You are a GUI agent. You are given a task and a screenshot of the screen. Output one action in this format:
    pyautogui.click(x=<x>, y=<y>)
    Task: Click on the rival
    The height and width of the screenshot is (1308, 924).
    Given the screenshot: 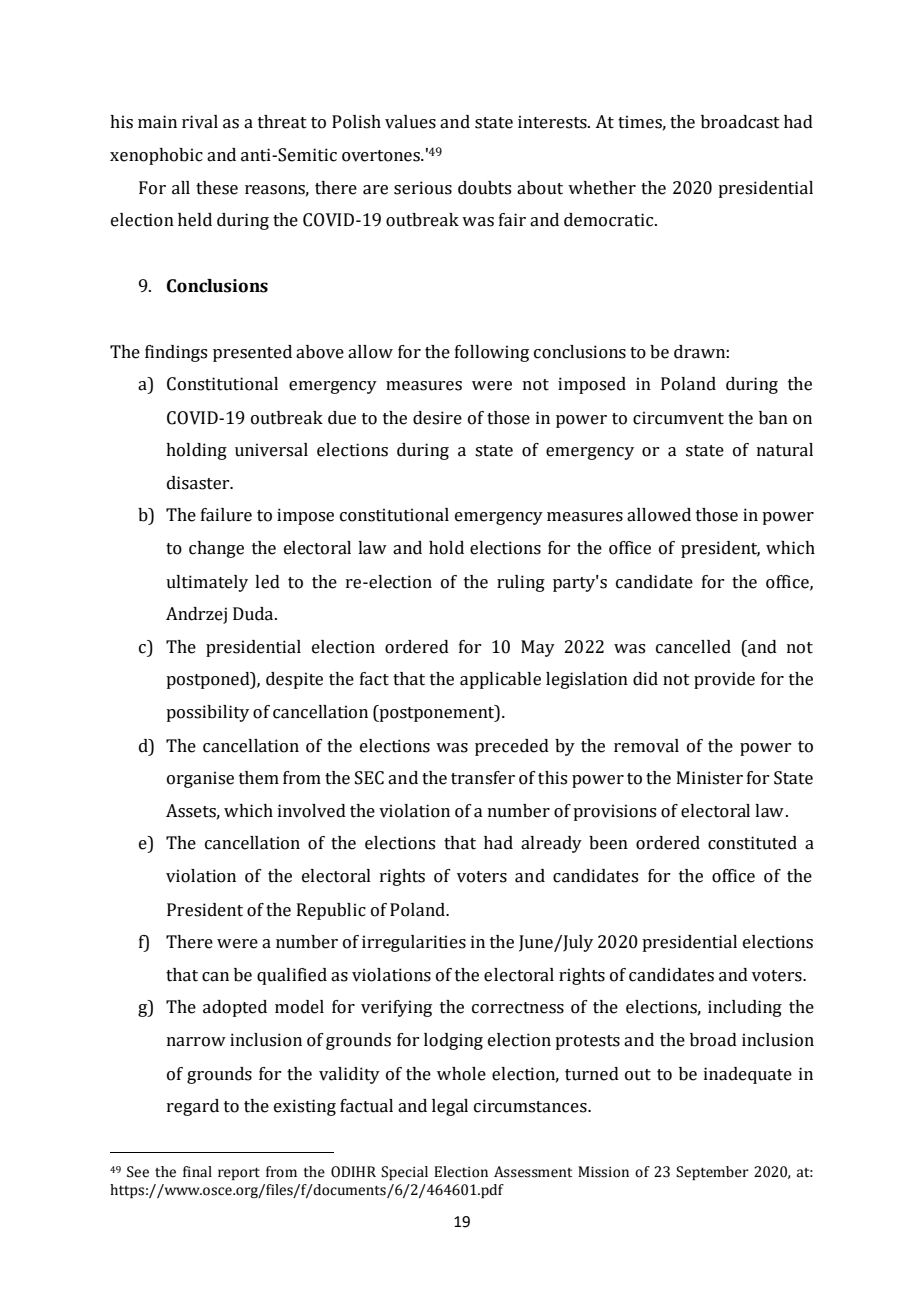 What is the action you would take?
    pyautogui.click(x=200, y=122)
